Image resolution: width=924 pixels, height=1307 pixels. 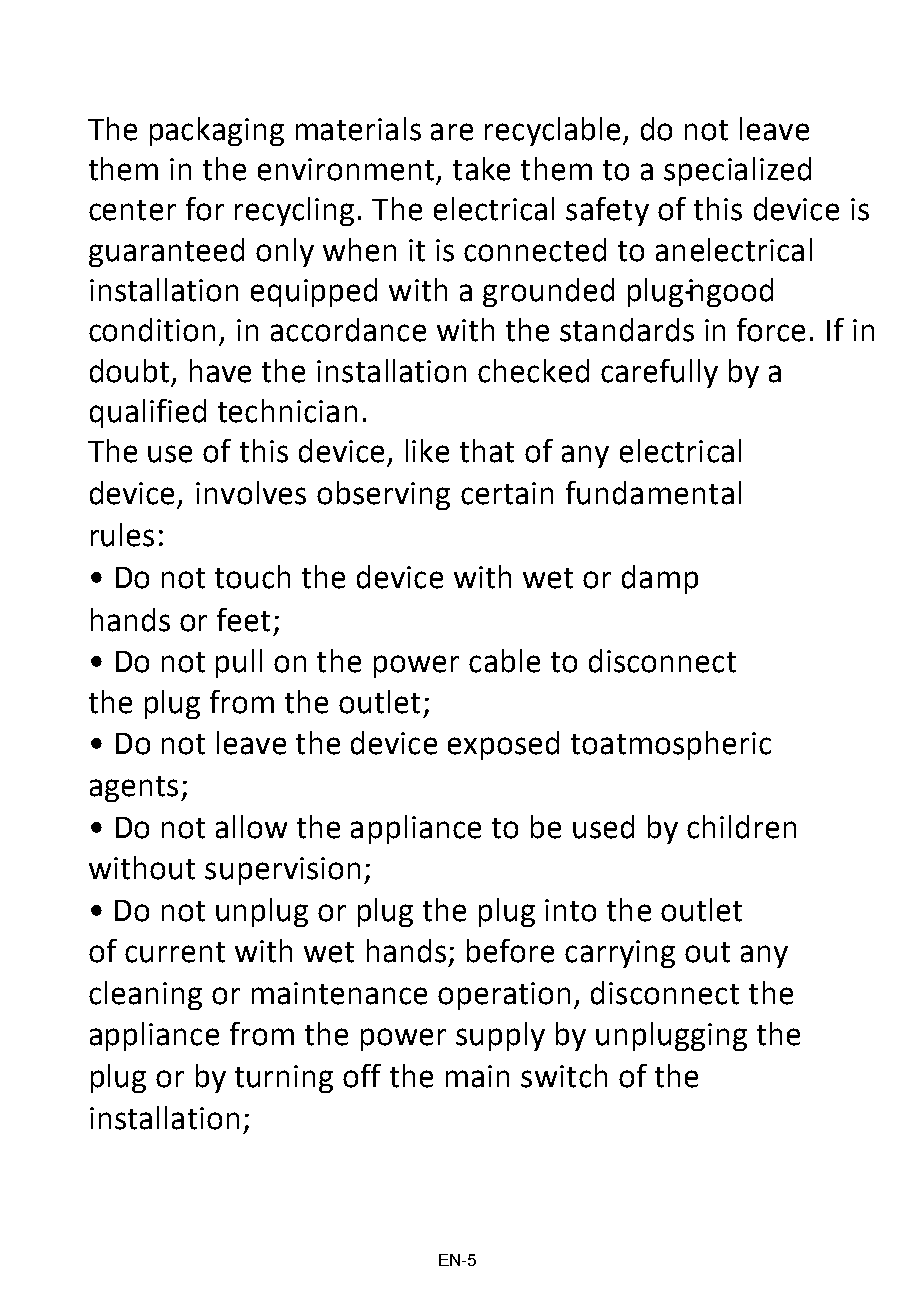 What do you see at coordinates (660, 579) in the page?
I see `damp` at bounding box center [660, 579].
